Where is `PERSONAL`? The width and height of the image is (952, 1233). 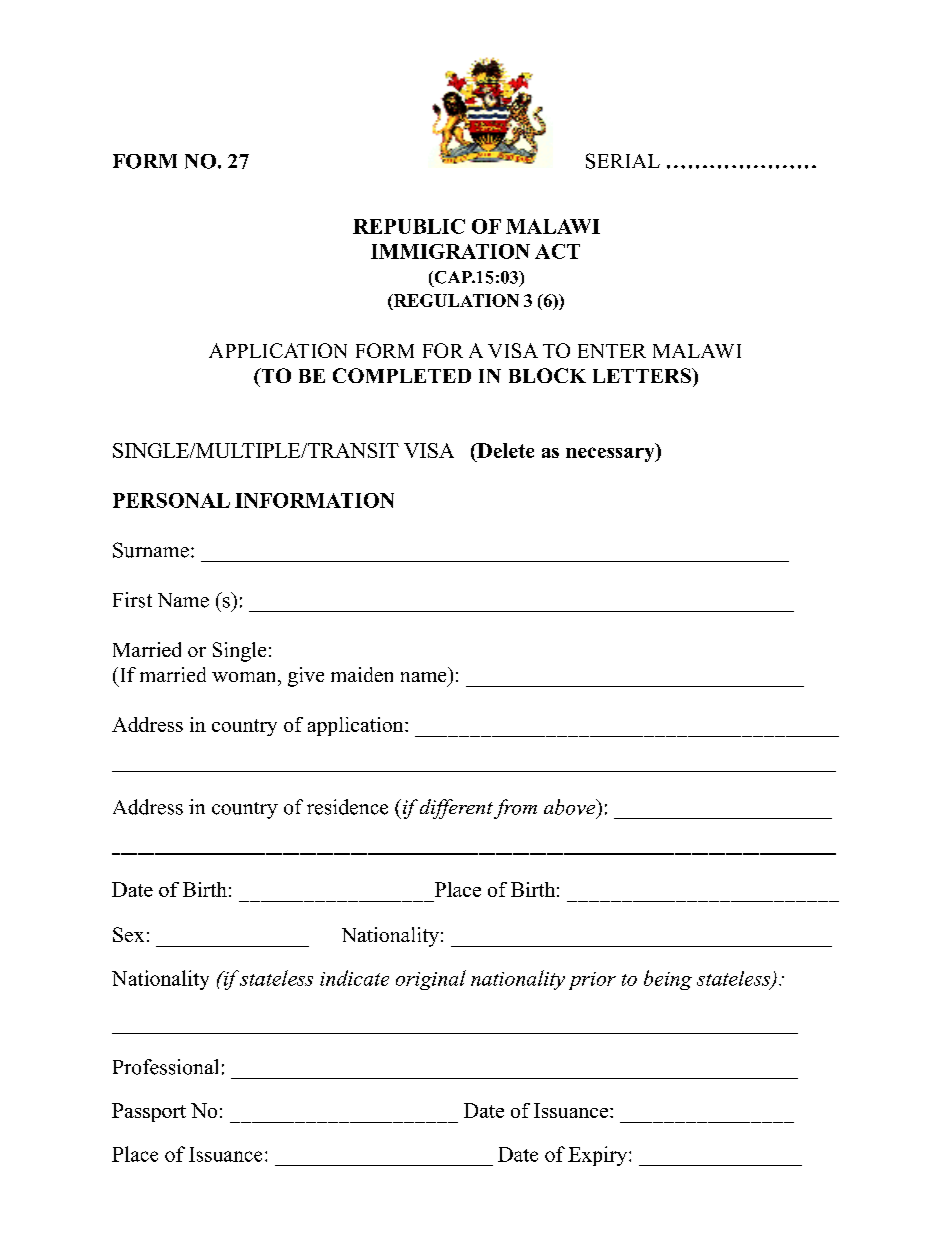 PERSONAL is located at coordinates (171, 500).
